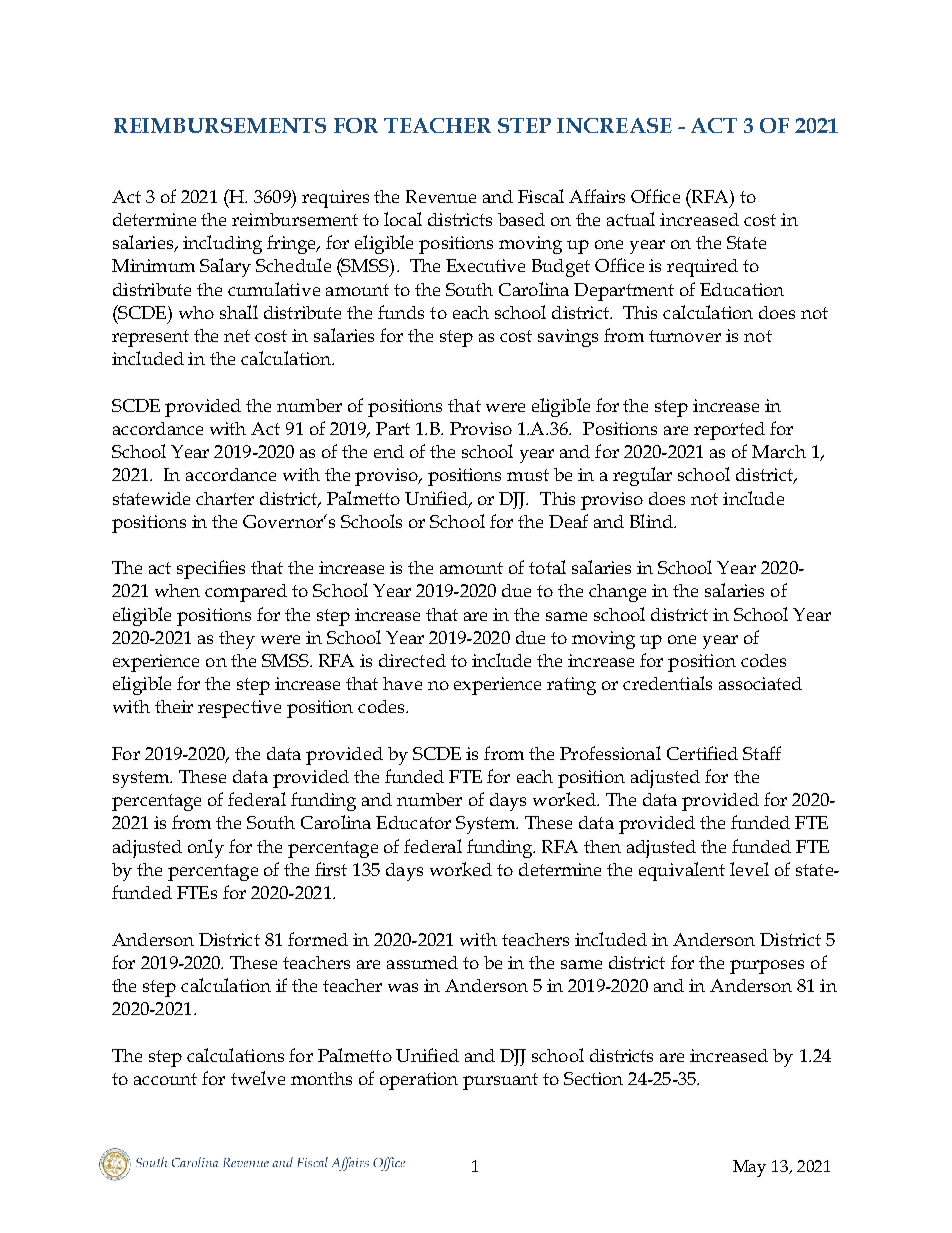 The height and width of the screenshot is (1233, 952). I want to click on Revenue, so click(441, 196).
